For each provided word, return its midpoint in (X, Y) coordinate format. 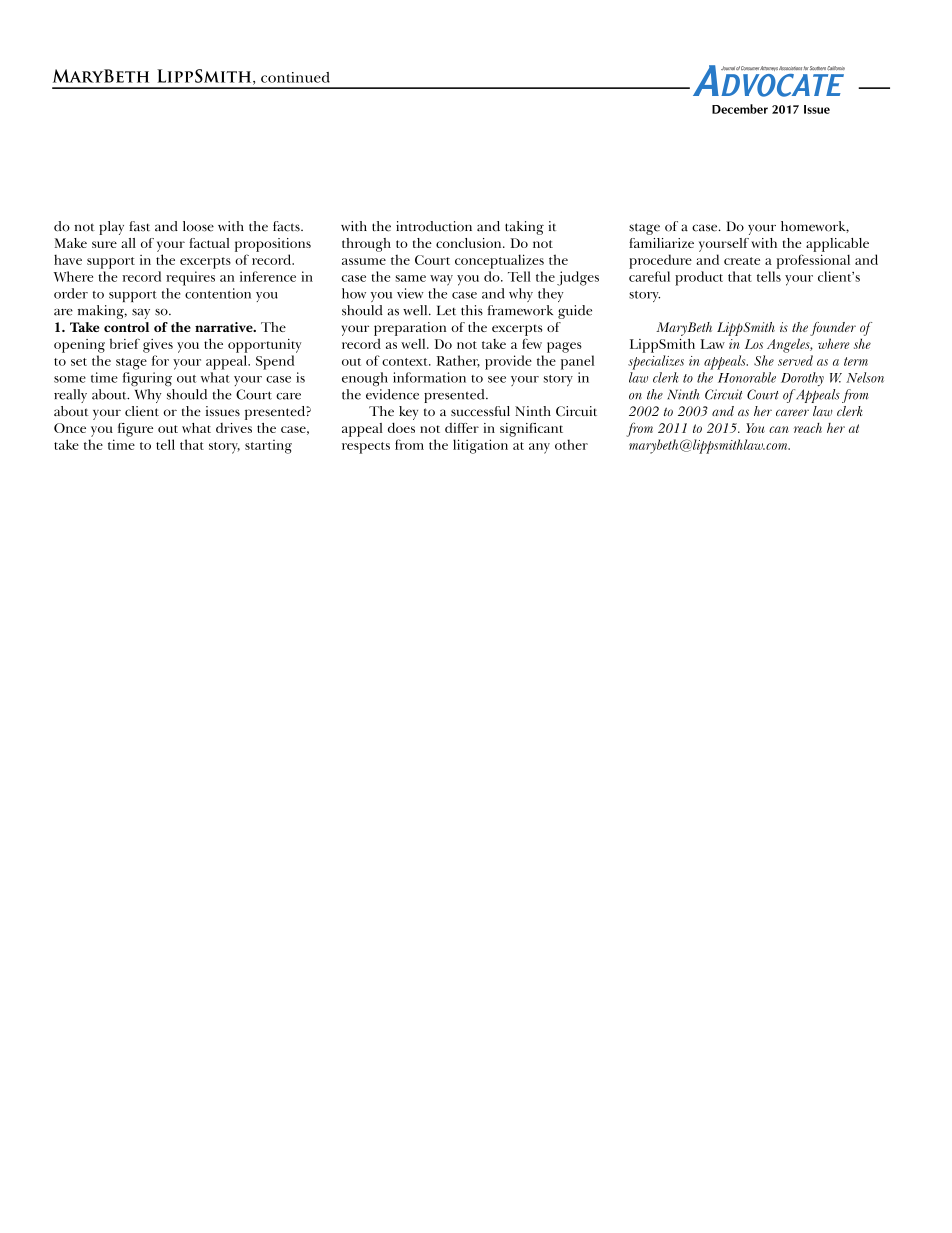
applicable (837, 245)
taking (524, 228)
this (472, 310)
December (740, 109)
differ (462, 428)
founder (833, 329)
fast (139, 226)
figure (135, 430)
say (141, 314)
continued (295, 77)
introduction (434, 226)
